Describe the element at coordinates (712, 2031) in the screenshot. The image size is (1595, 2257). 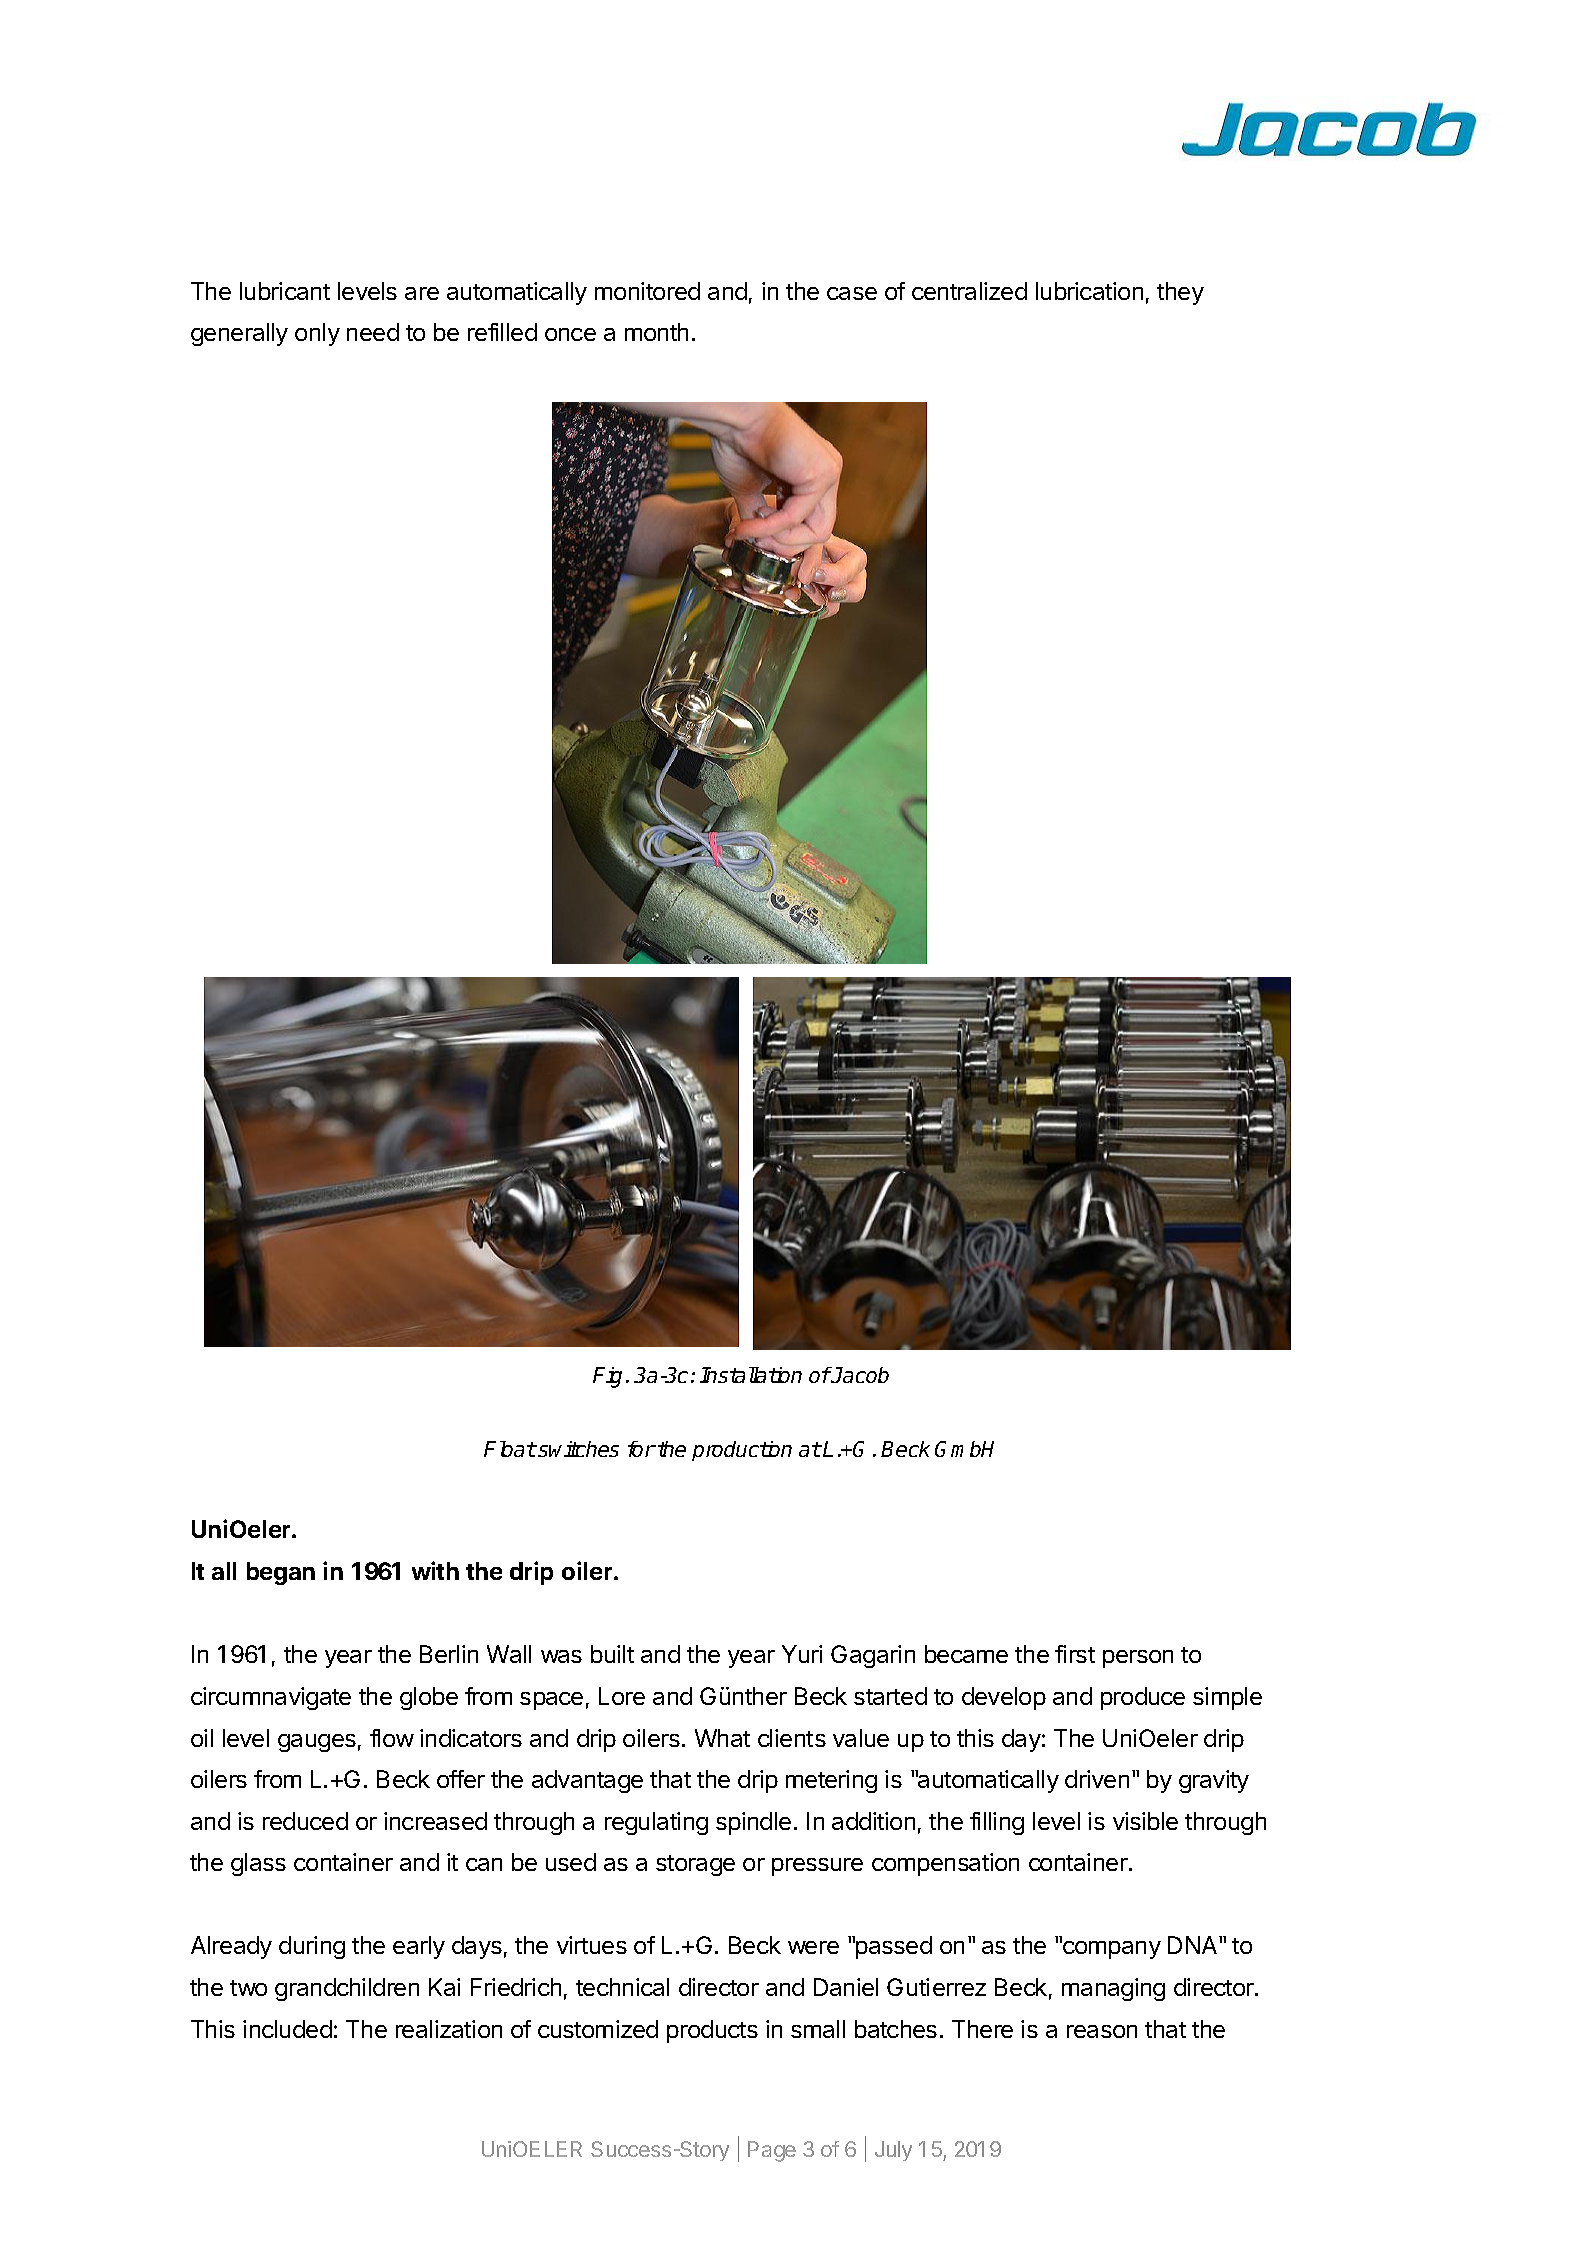
I see `products` at that location.
